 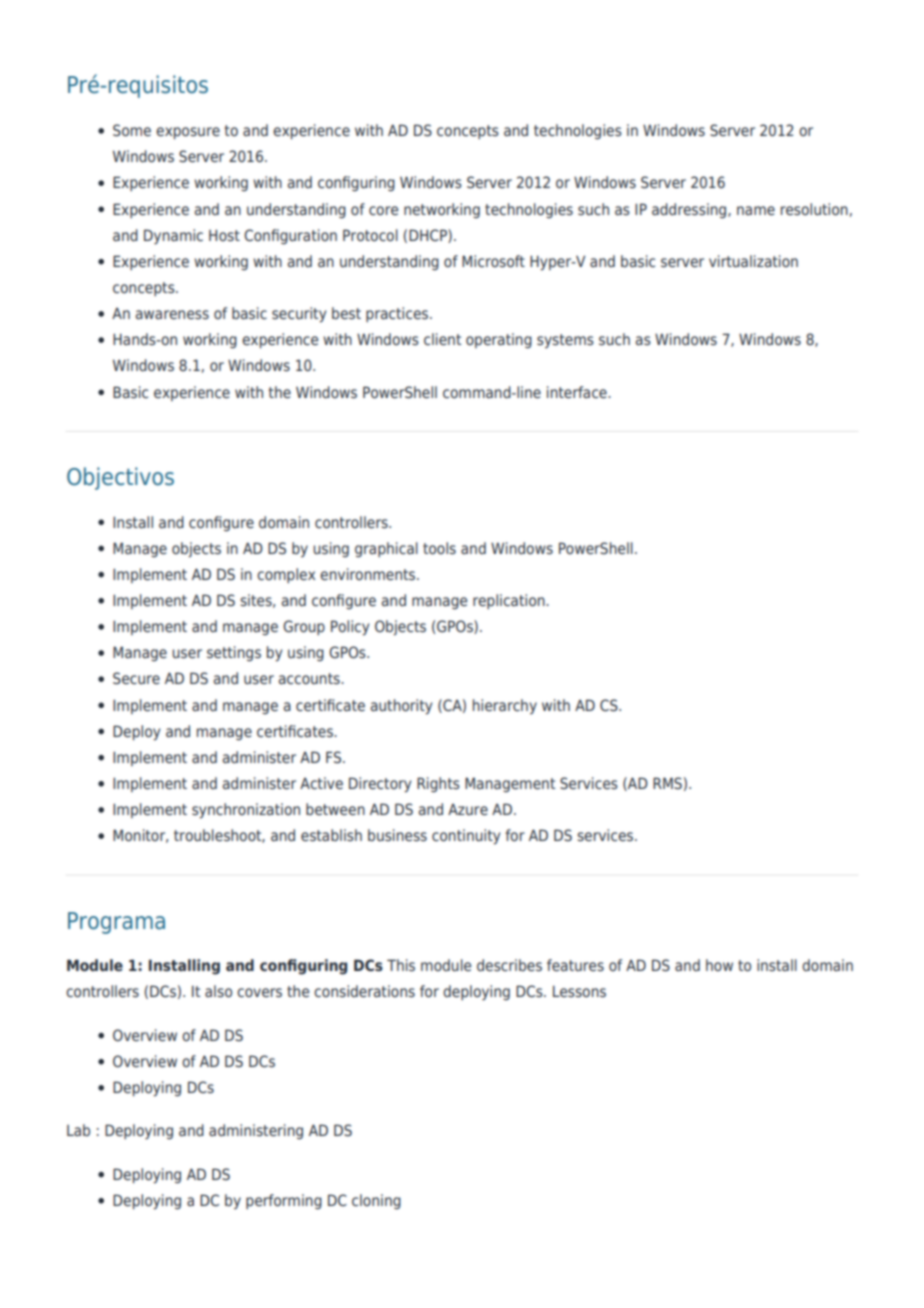 I want to click on exposure, so click(x=188, y=133).
